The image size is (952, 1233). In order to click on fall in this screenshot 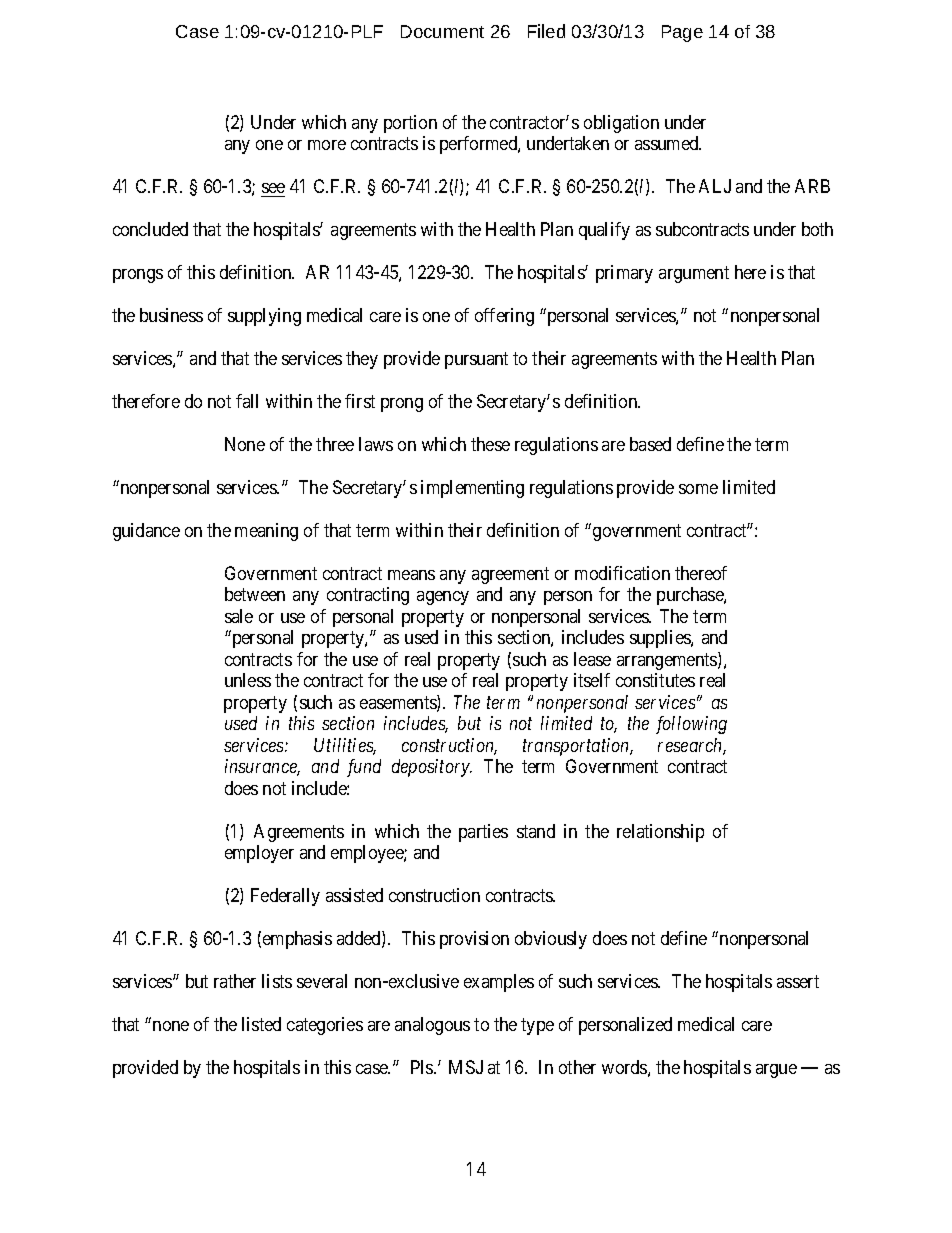, I will do `click(247, 401)`.
